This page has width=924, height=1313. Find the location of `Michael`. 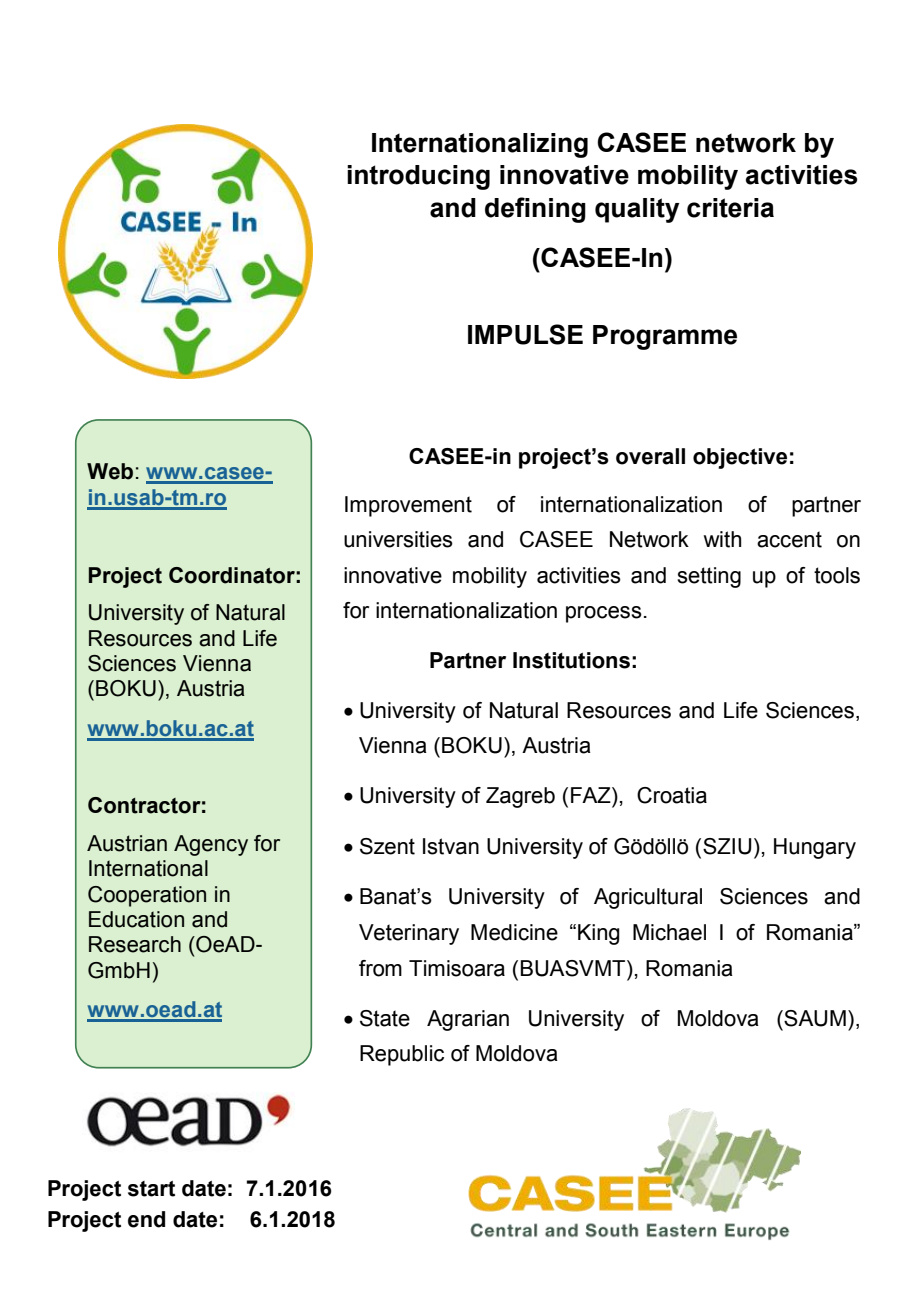

Michael is located at coordinates (669, 932).
